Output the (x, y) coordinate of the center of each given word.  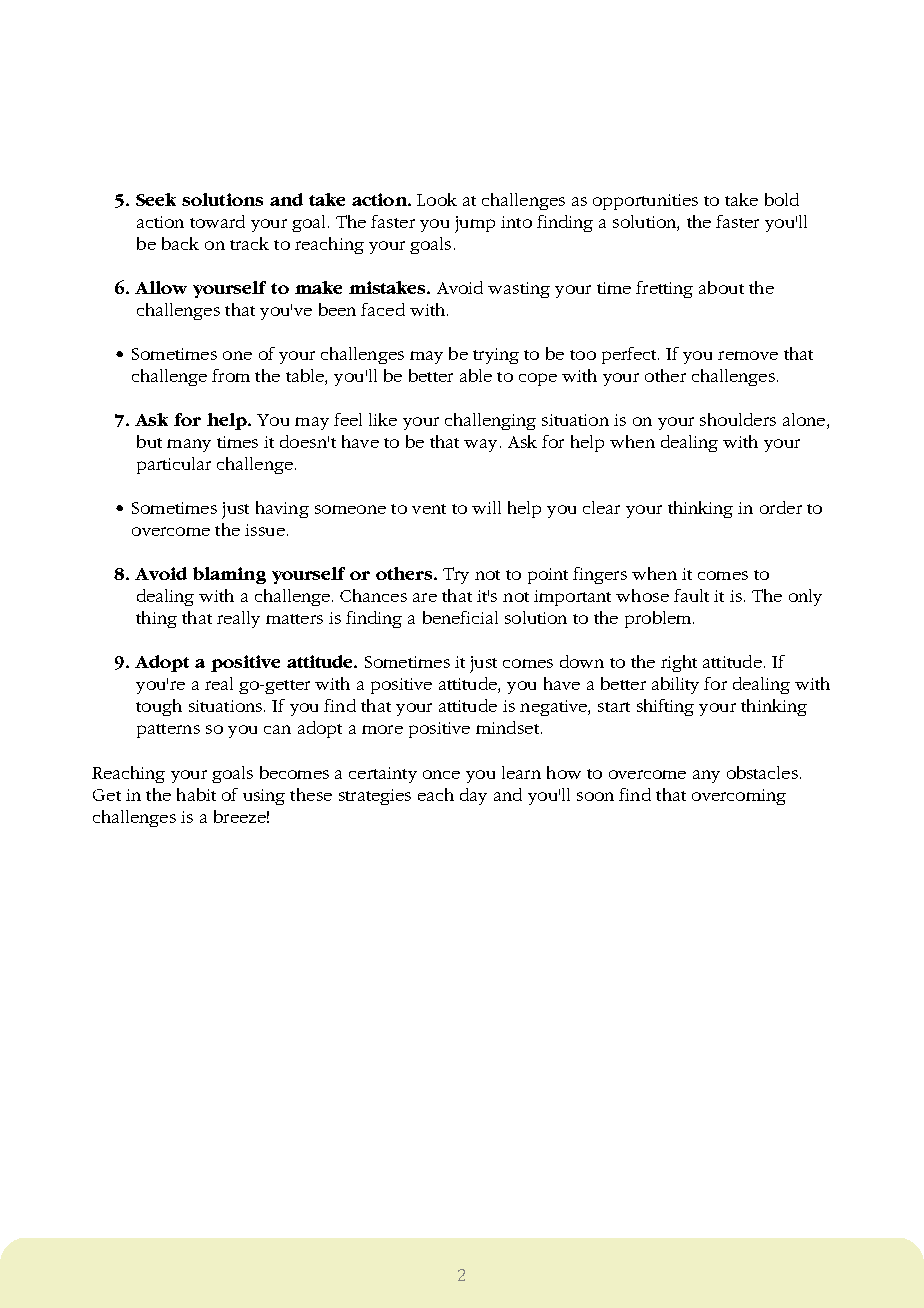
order (781, 507)
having (282, 509)
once (441, 774)
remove (748, 355)
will (486, 507)
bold (782, 199)
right (679, 663)
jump (475, 224)
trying (496, 356)
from (231, 375)
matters (294, 619)
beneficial (460, 617)
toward (217, 221)
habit (196, 794)
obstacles (762, 772)
